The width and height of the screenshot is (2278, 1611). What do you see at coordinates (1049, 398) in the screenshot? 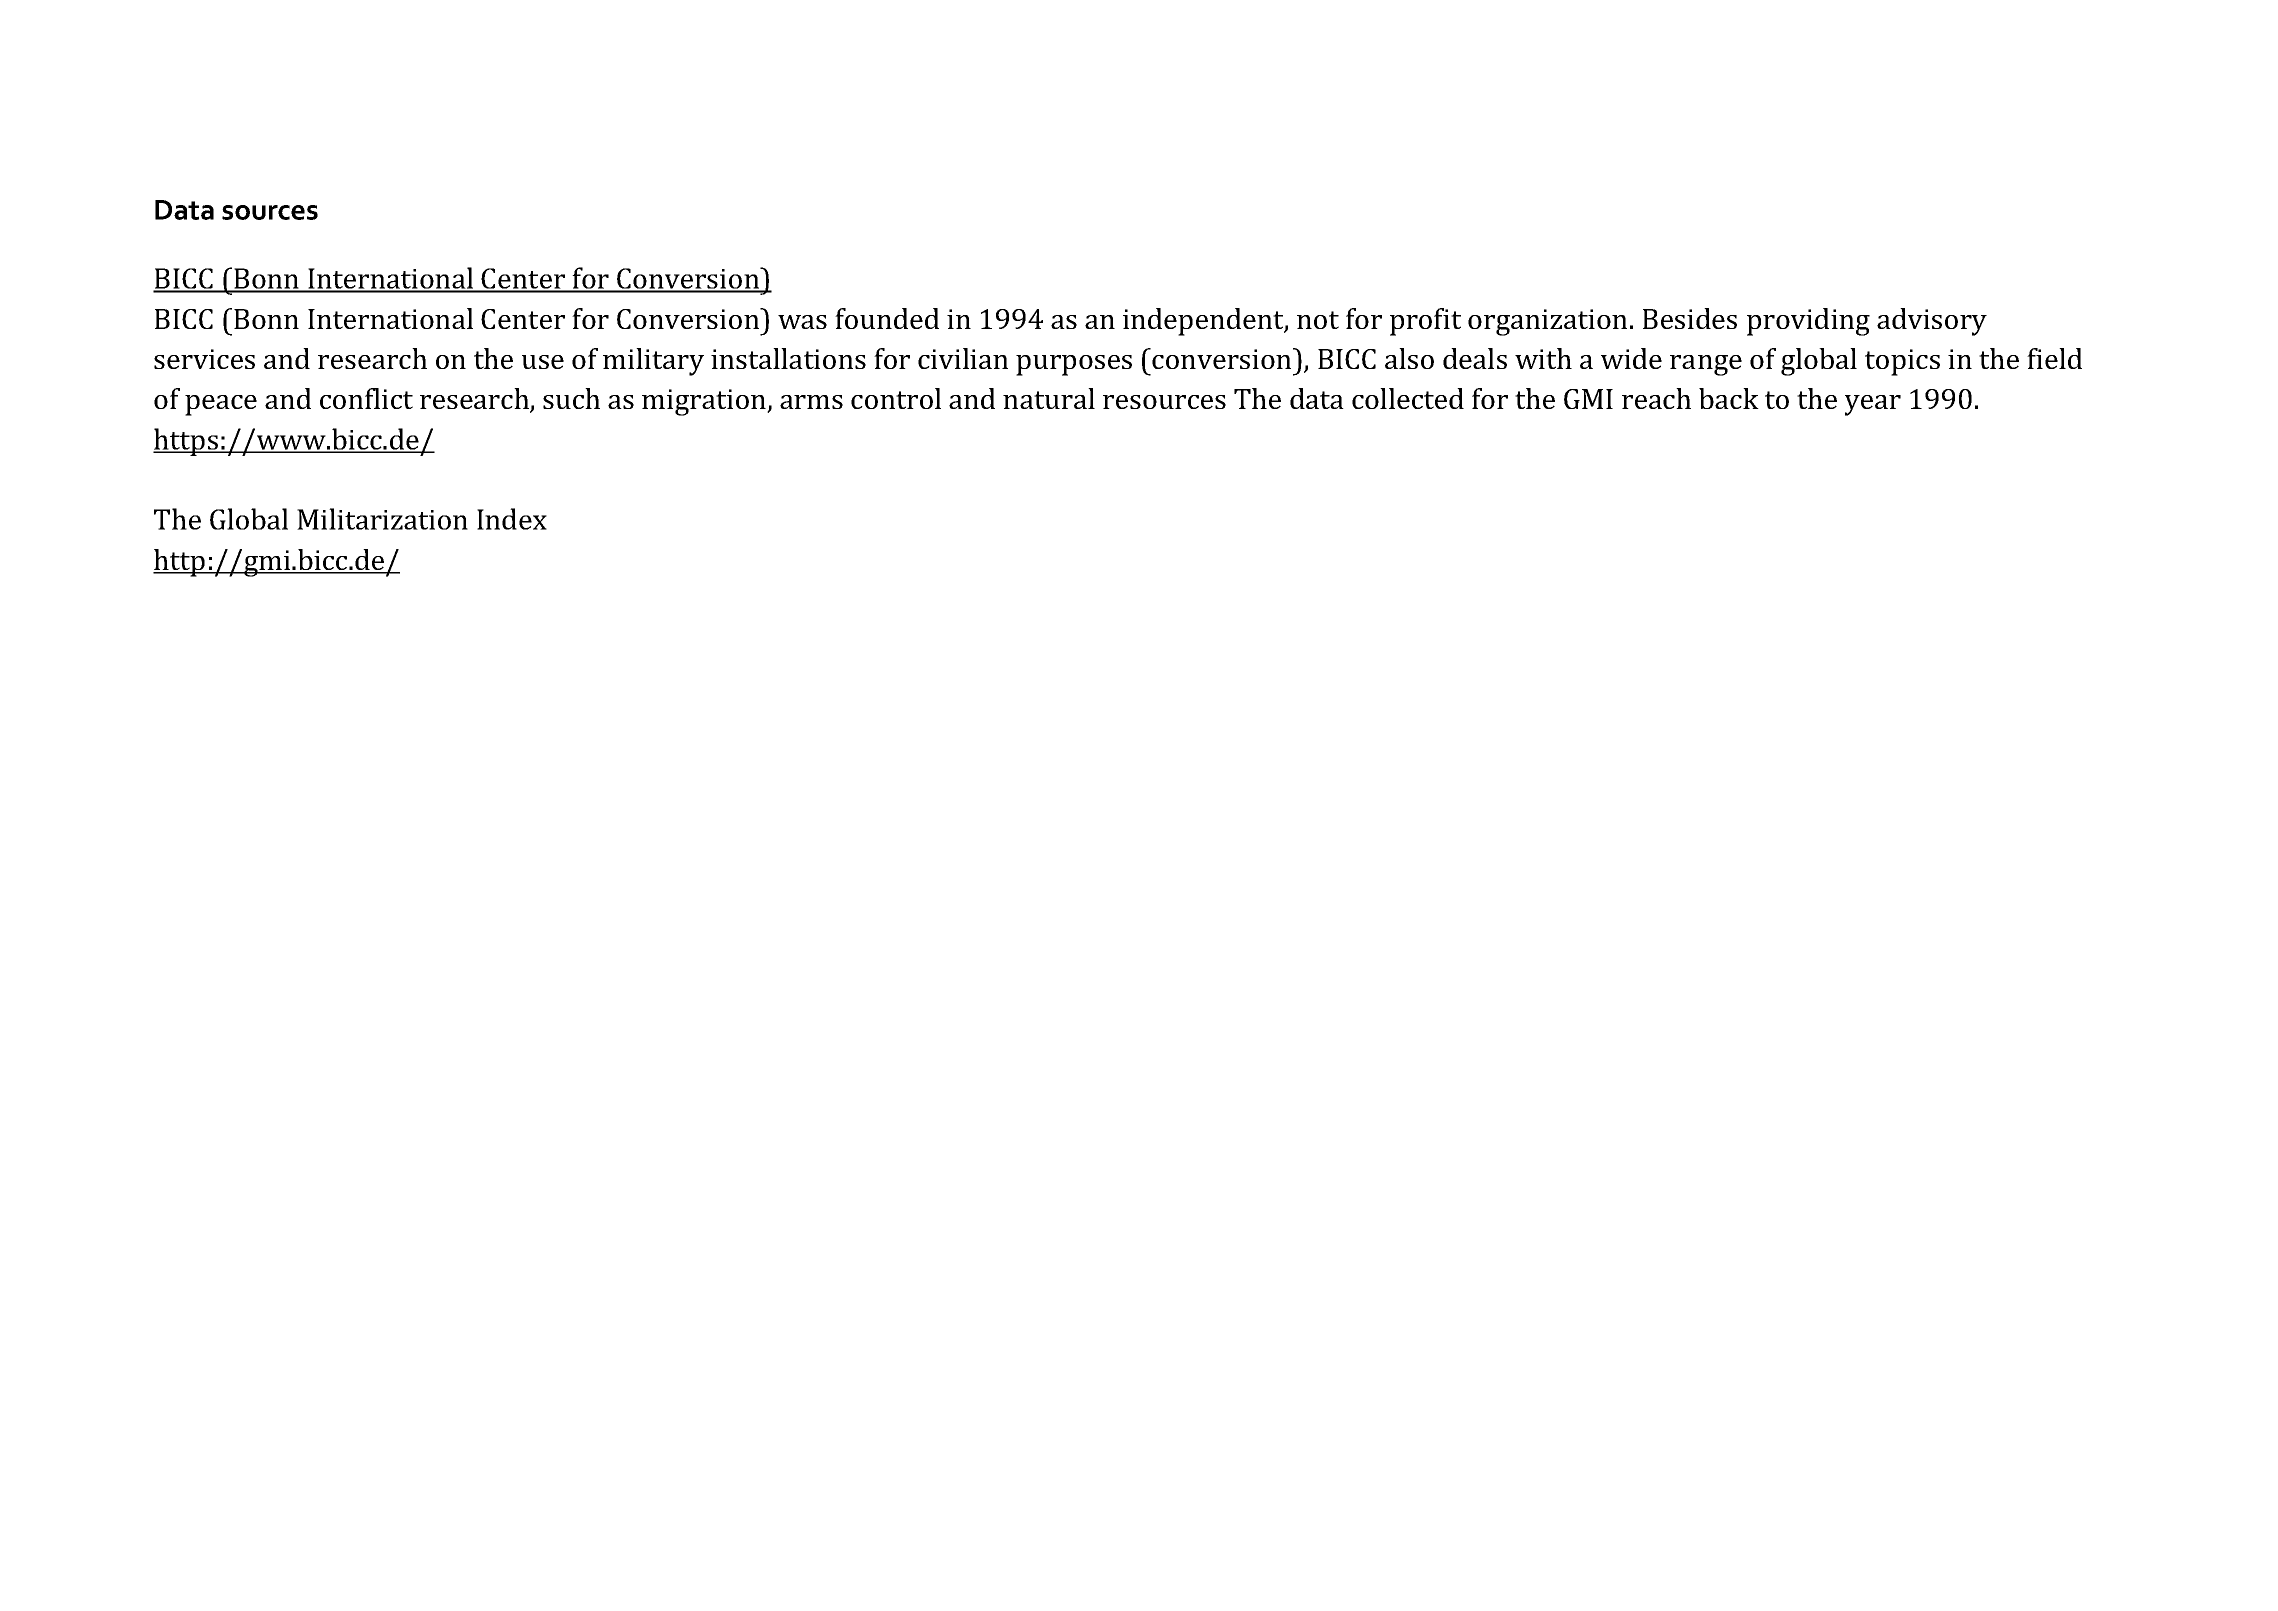
I see `natural` at bounding box center [1049, 398].
